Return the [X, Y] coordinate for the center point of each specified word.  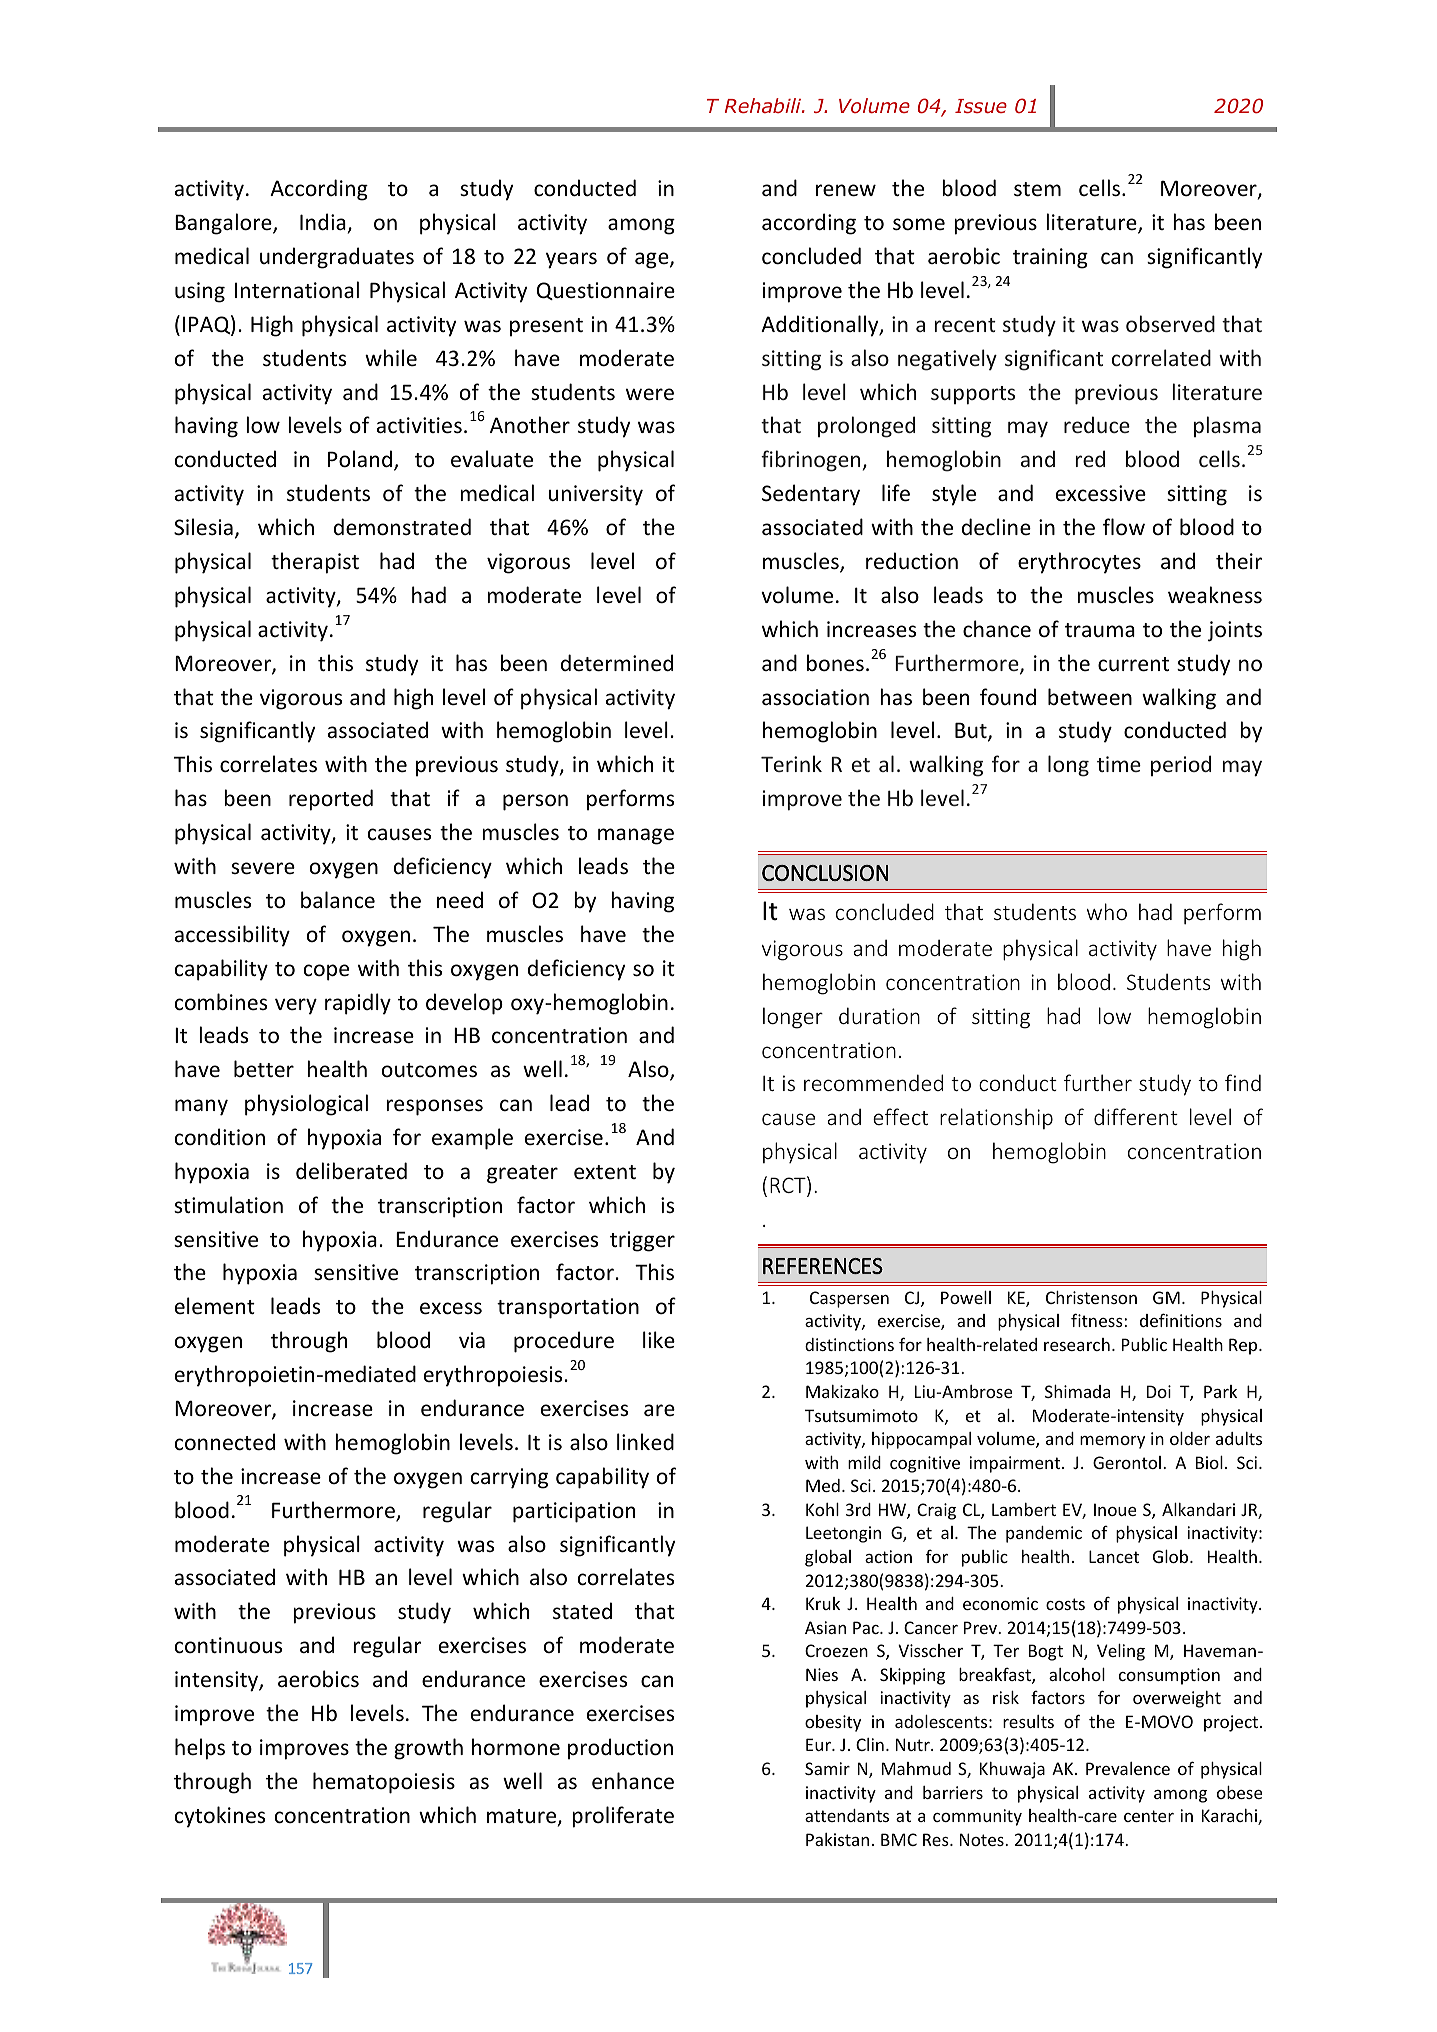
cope [326, 972]
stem [1037, 189]
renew [846, 190]
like [659, 1339]
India [324, 223]
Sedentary [811, 495]
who [1107, 911]
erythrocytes [1079, 563]
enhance [633, 1781]
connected [225, 1442]
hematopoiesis [384, 1783]
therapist [315, 563]
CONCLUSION [825, 873]
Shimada [1077, 1391]
